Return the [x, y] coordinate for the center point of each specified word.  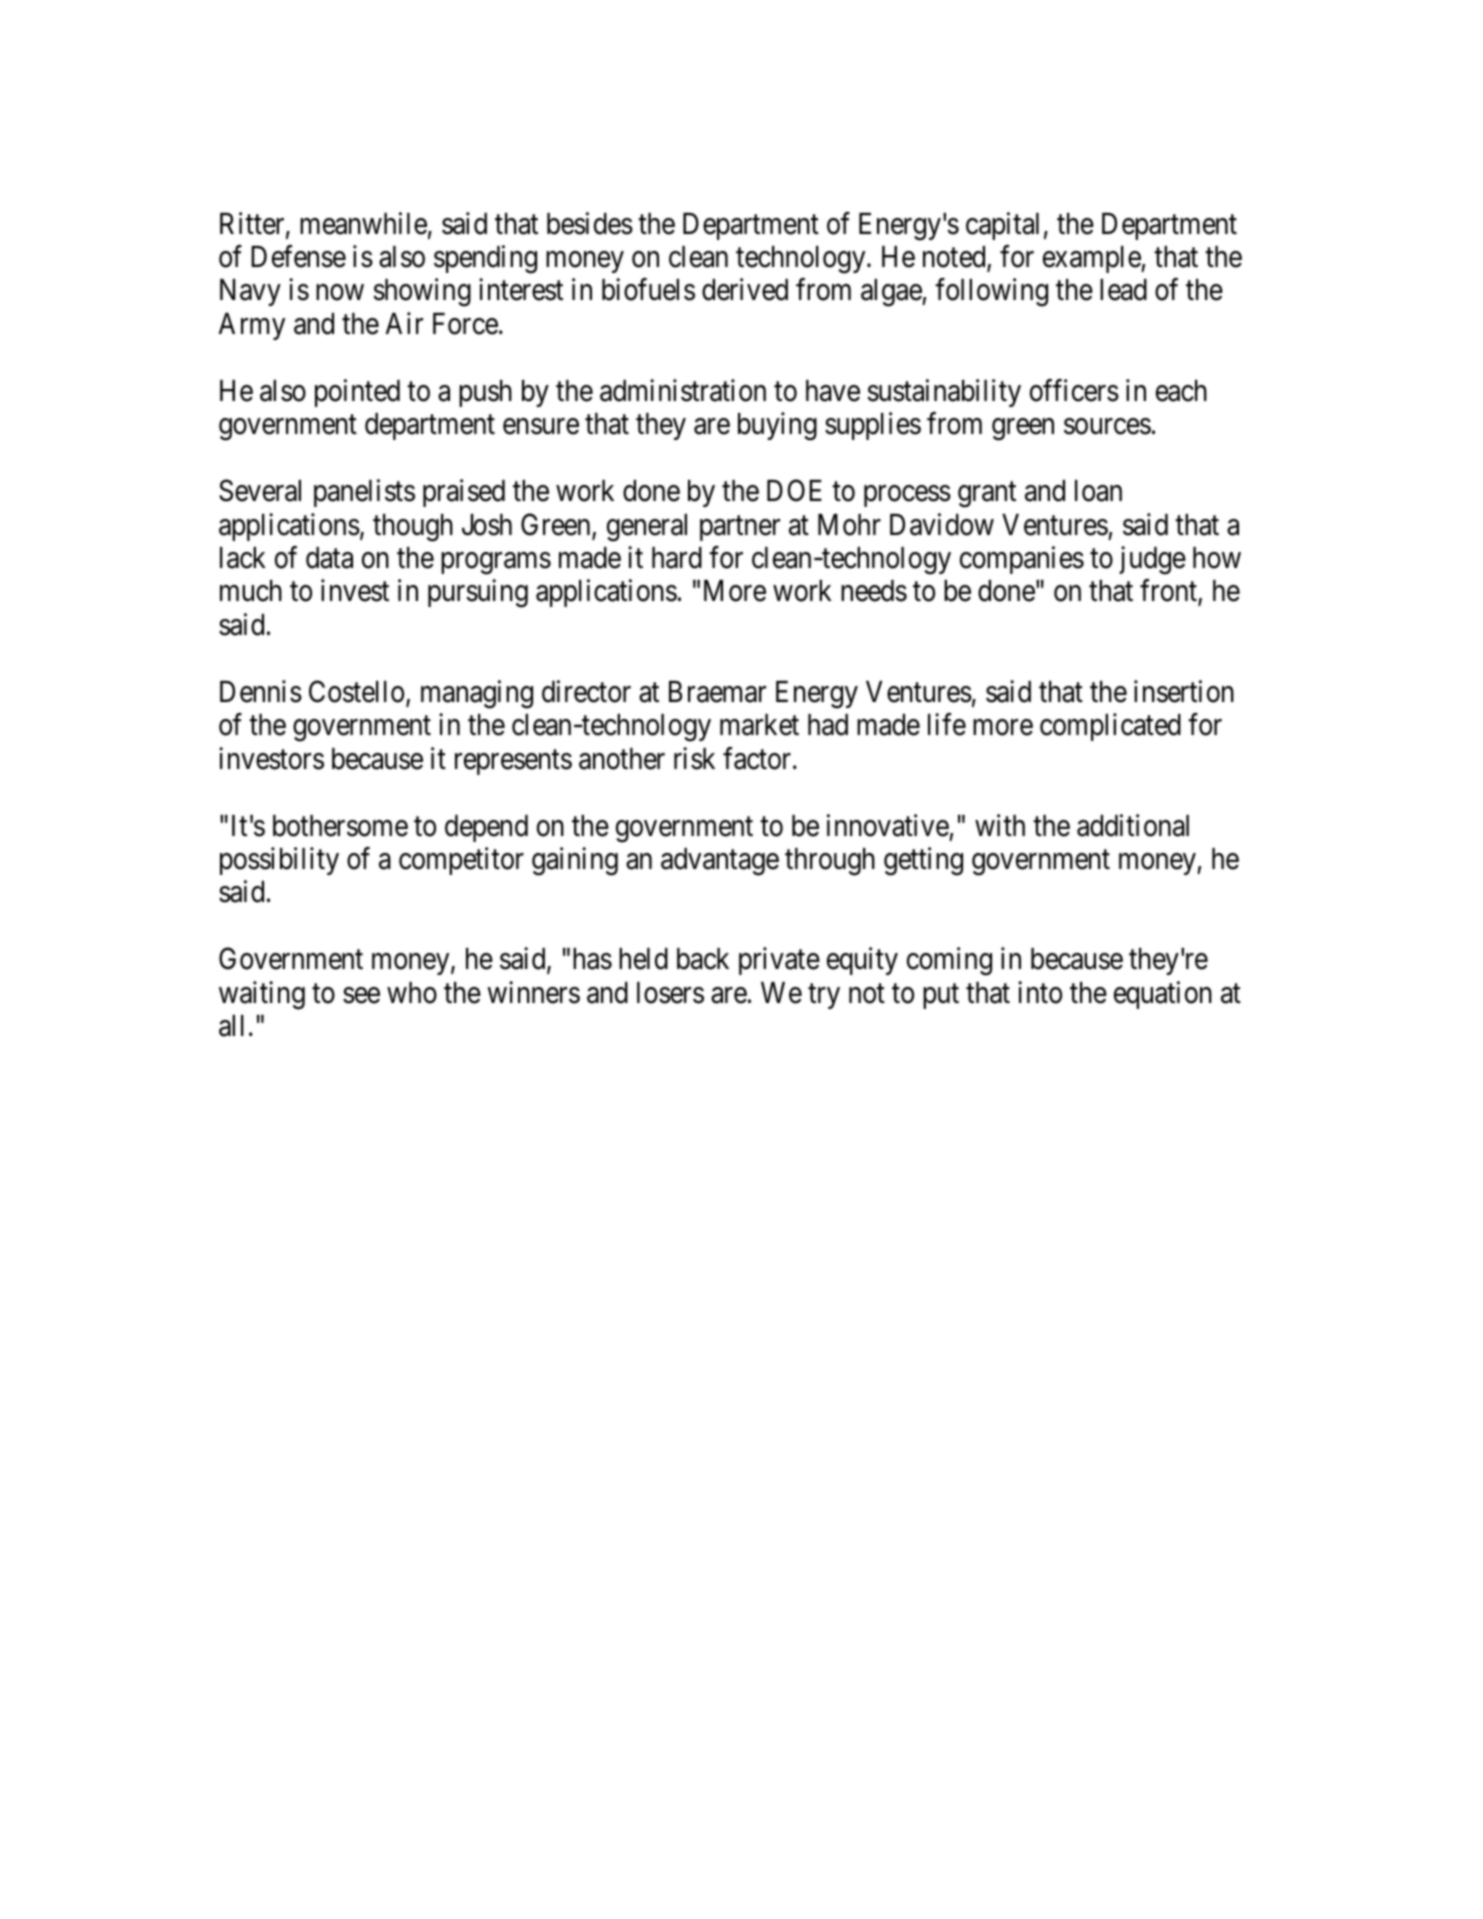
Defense [298, 256]
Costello [356, 691]
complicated [1110, 727]
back [703, 959]
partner [740, 528]
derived [745, 290]
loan [1098, 491]
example [1092, 259]
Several [260, 490]
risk [694, 758]
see [361, 995]
